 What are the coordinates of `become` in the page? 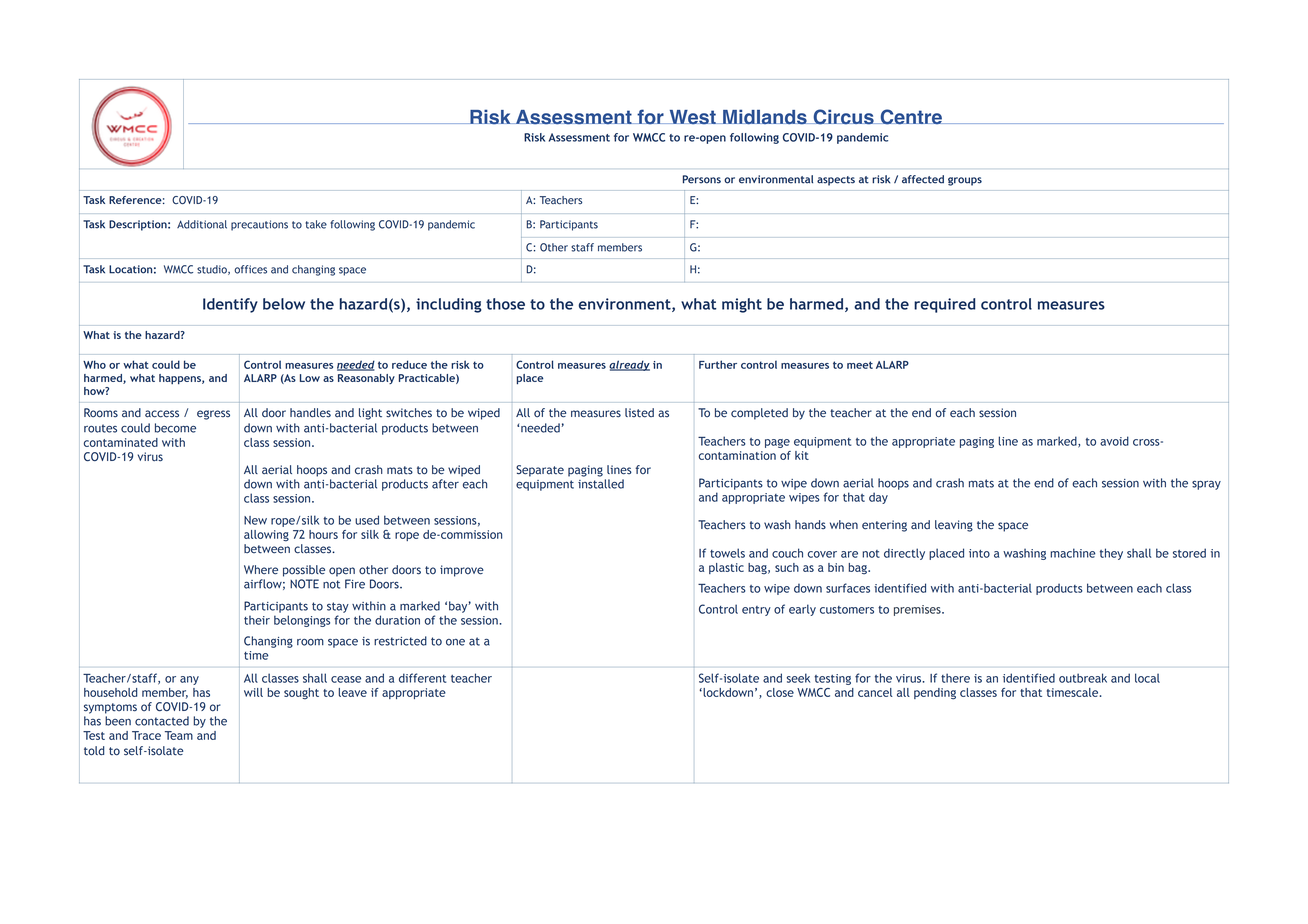 It's located at (175, 428).
